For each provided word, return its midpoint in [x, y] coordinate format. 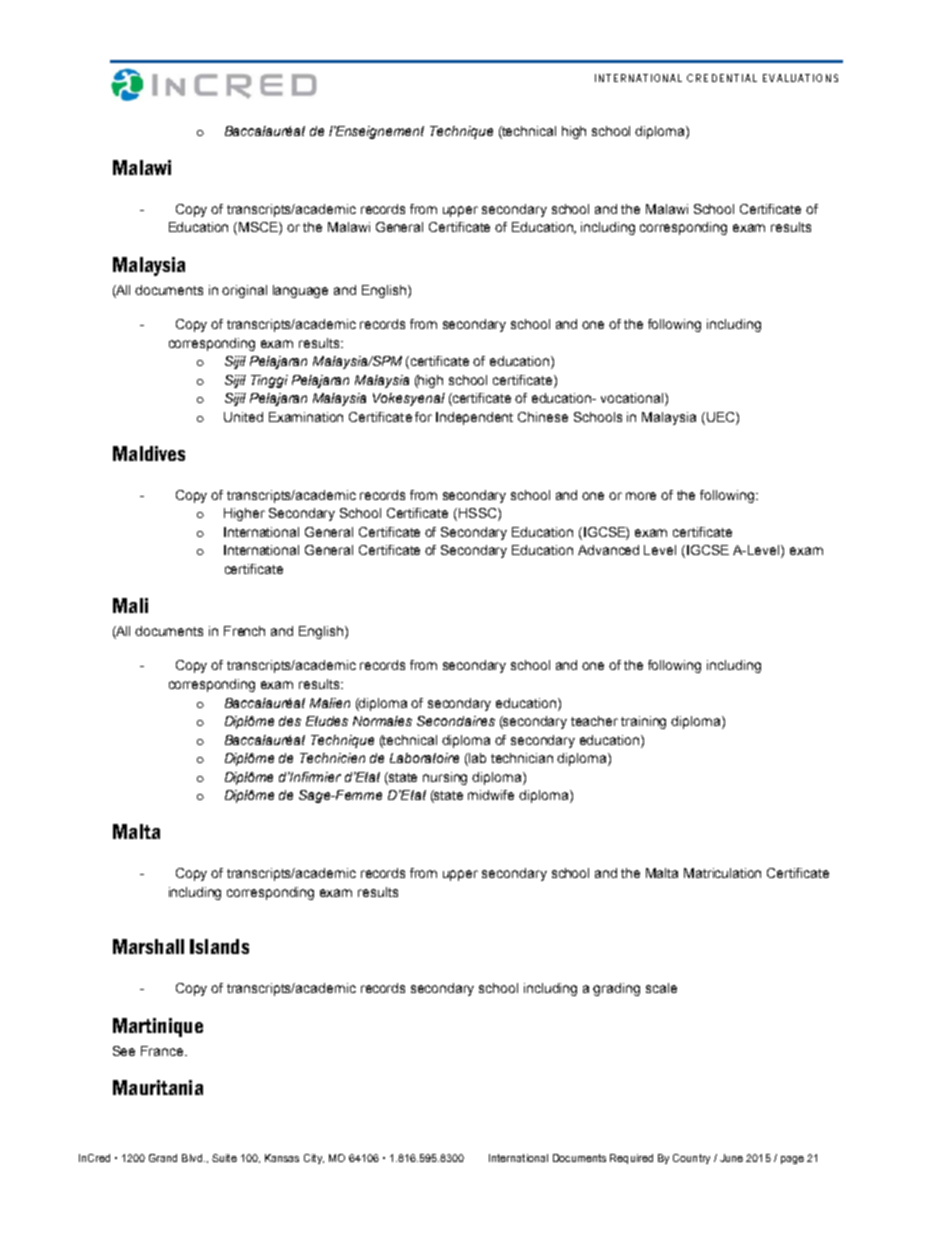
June [731, 1158]
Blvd [192, 1158]
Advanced [608, 550]
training [643, 722]
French [244, 631]
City [314, 1159]
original [244, 291]
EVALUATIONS [800, 78]
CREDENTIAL [722, 78]
